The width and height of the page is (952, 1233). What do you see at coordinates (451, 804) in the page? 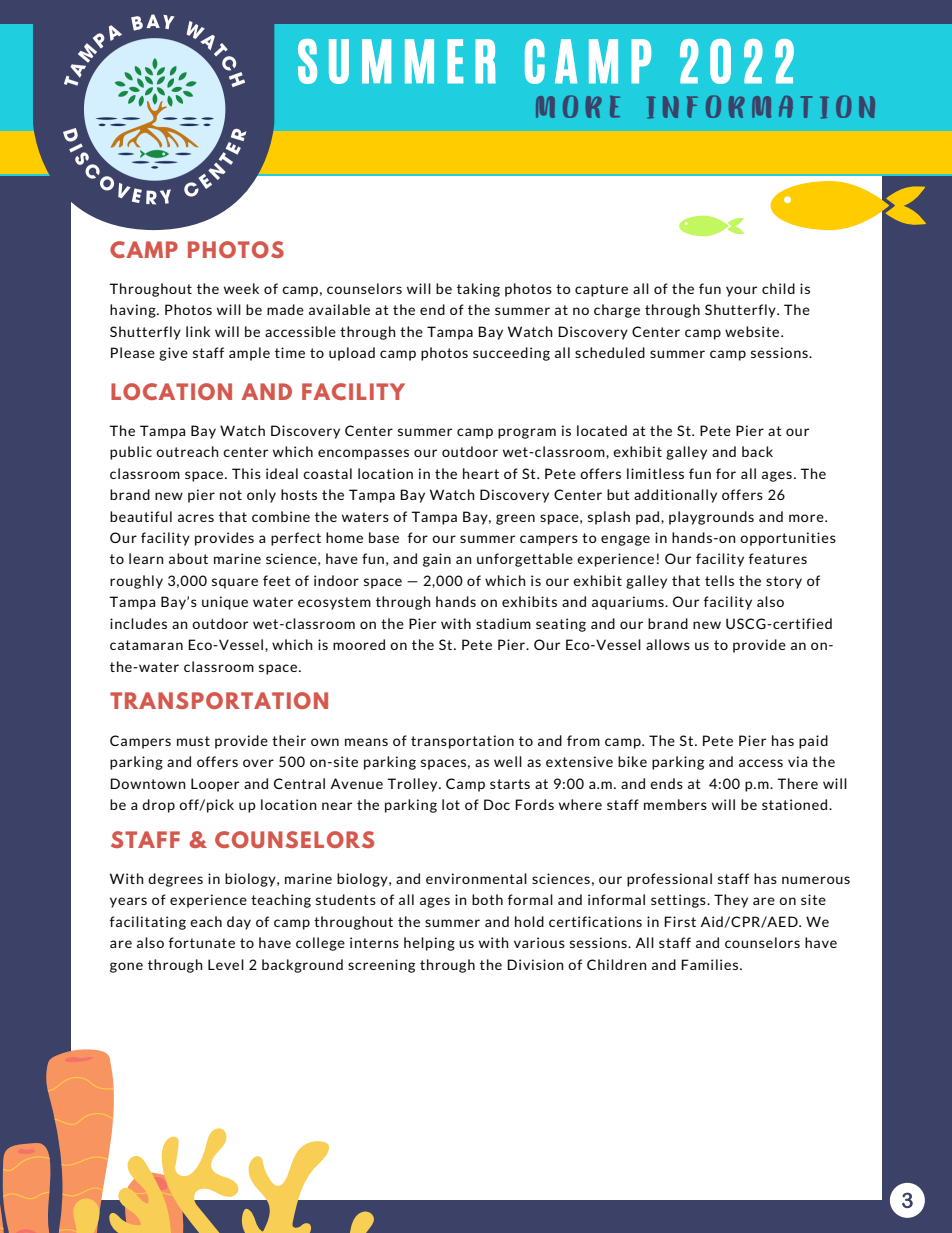
I see `lot` at bounding box center [451, 804].
